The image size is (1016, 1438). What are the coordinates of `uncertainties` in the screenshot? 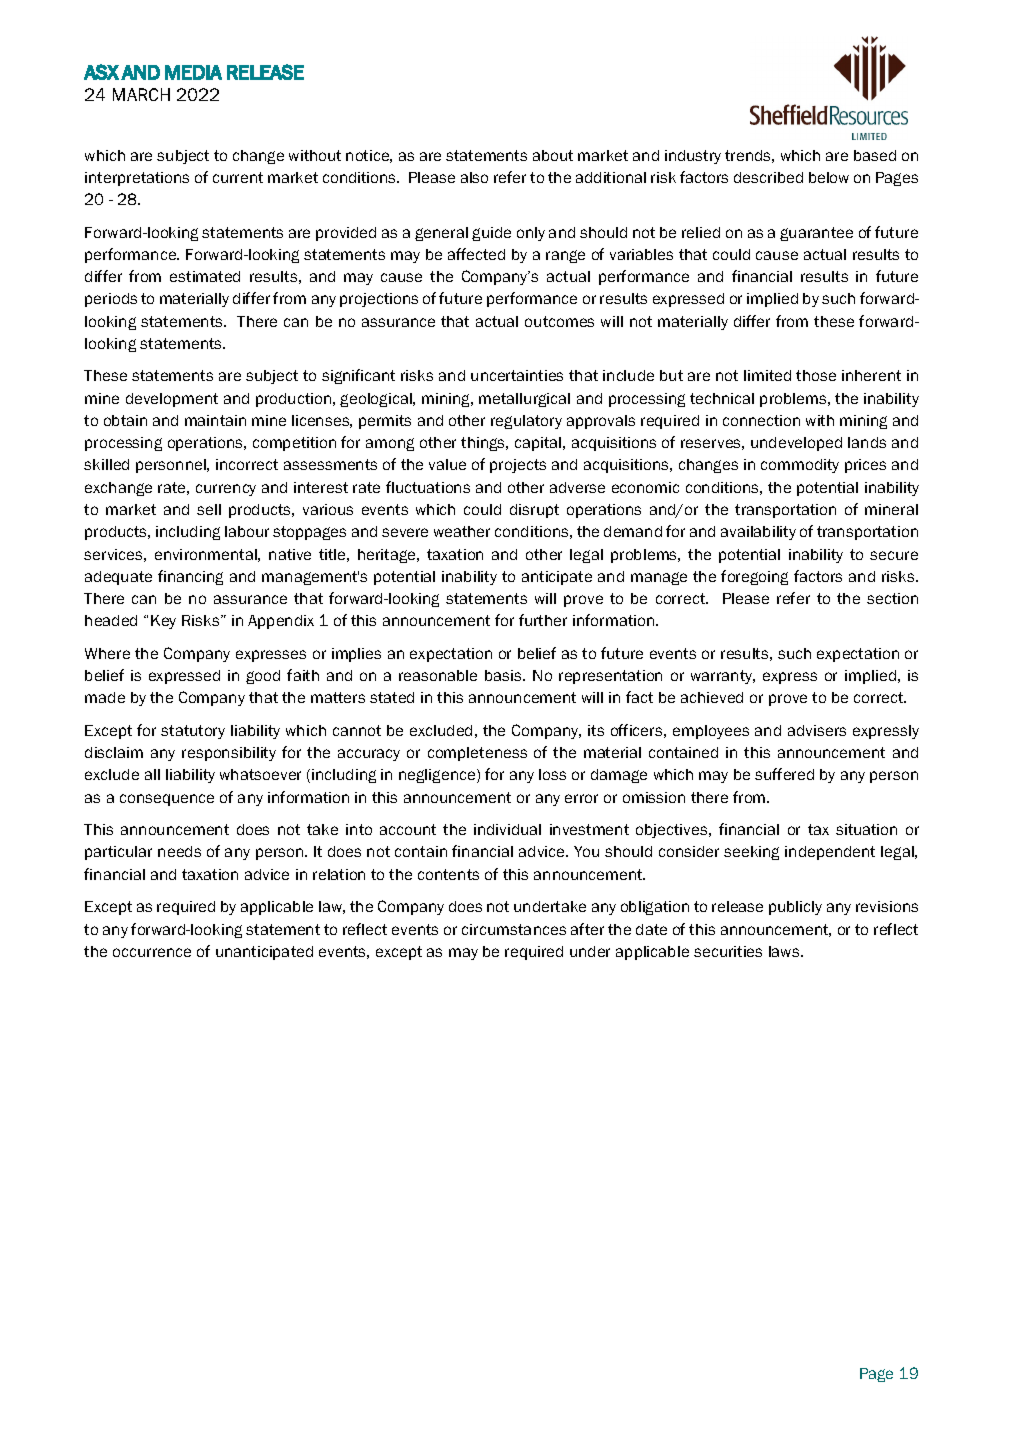 It's located at (517, 375).
